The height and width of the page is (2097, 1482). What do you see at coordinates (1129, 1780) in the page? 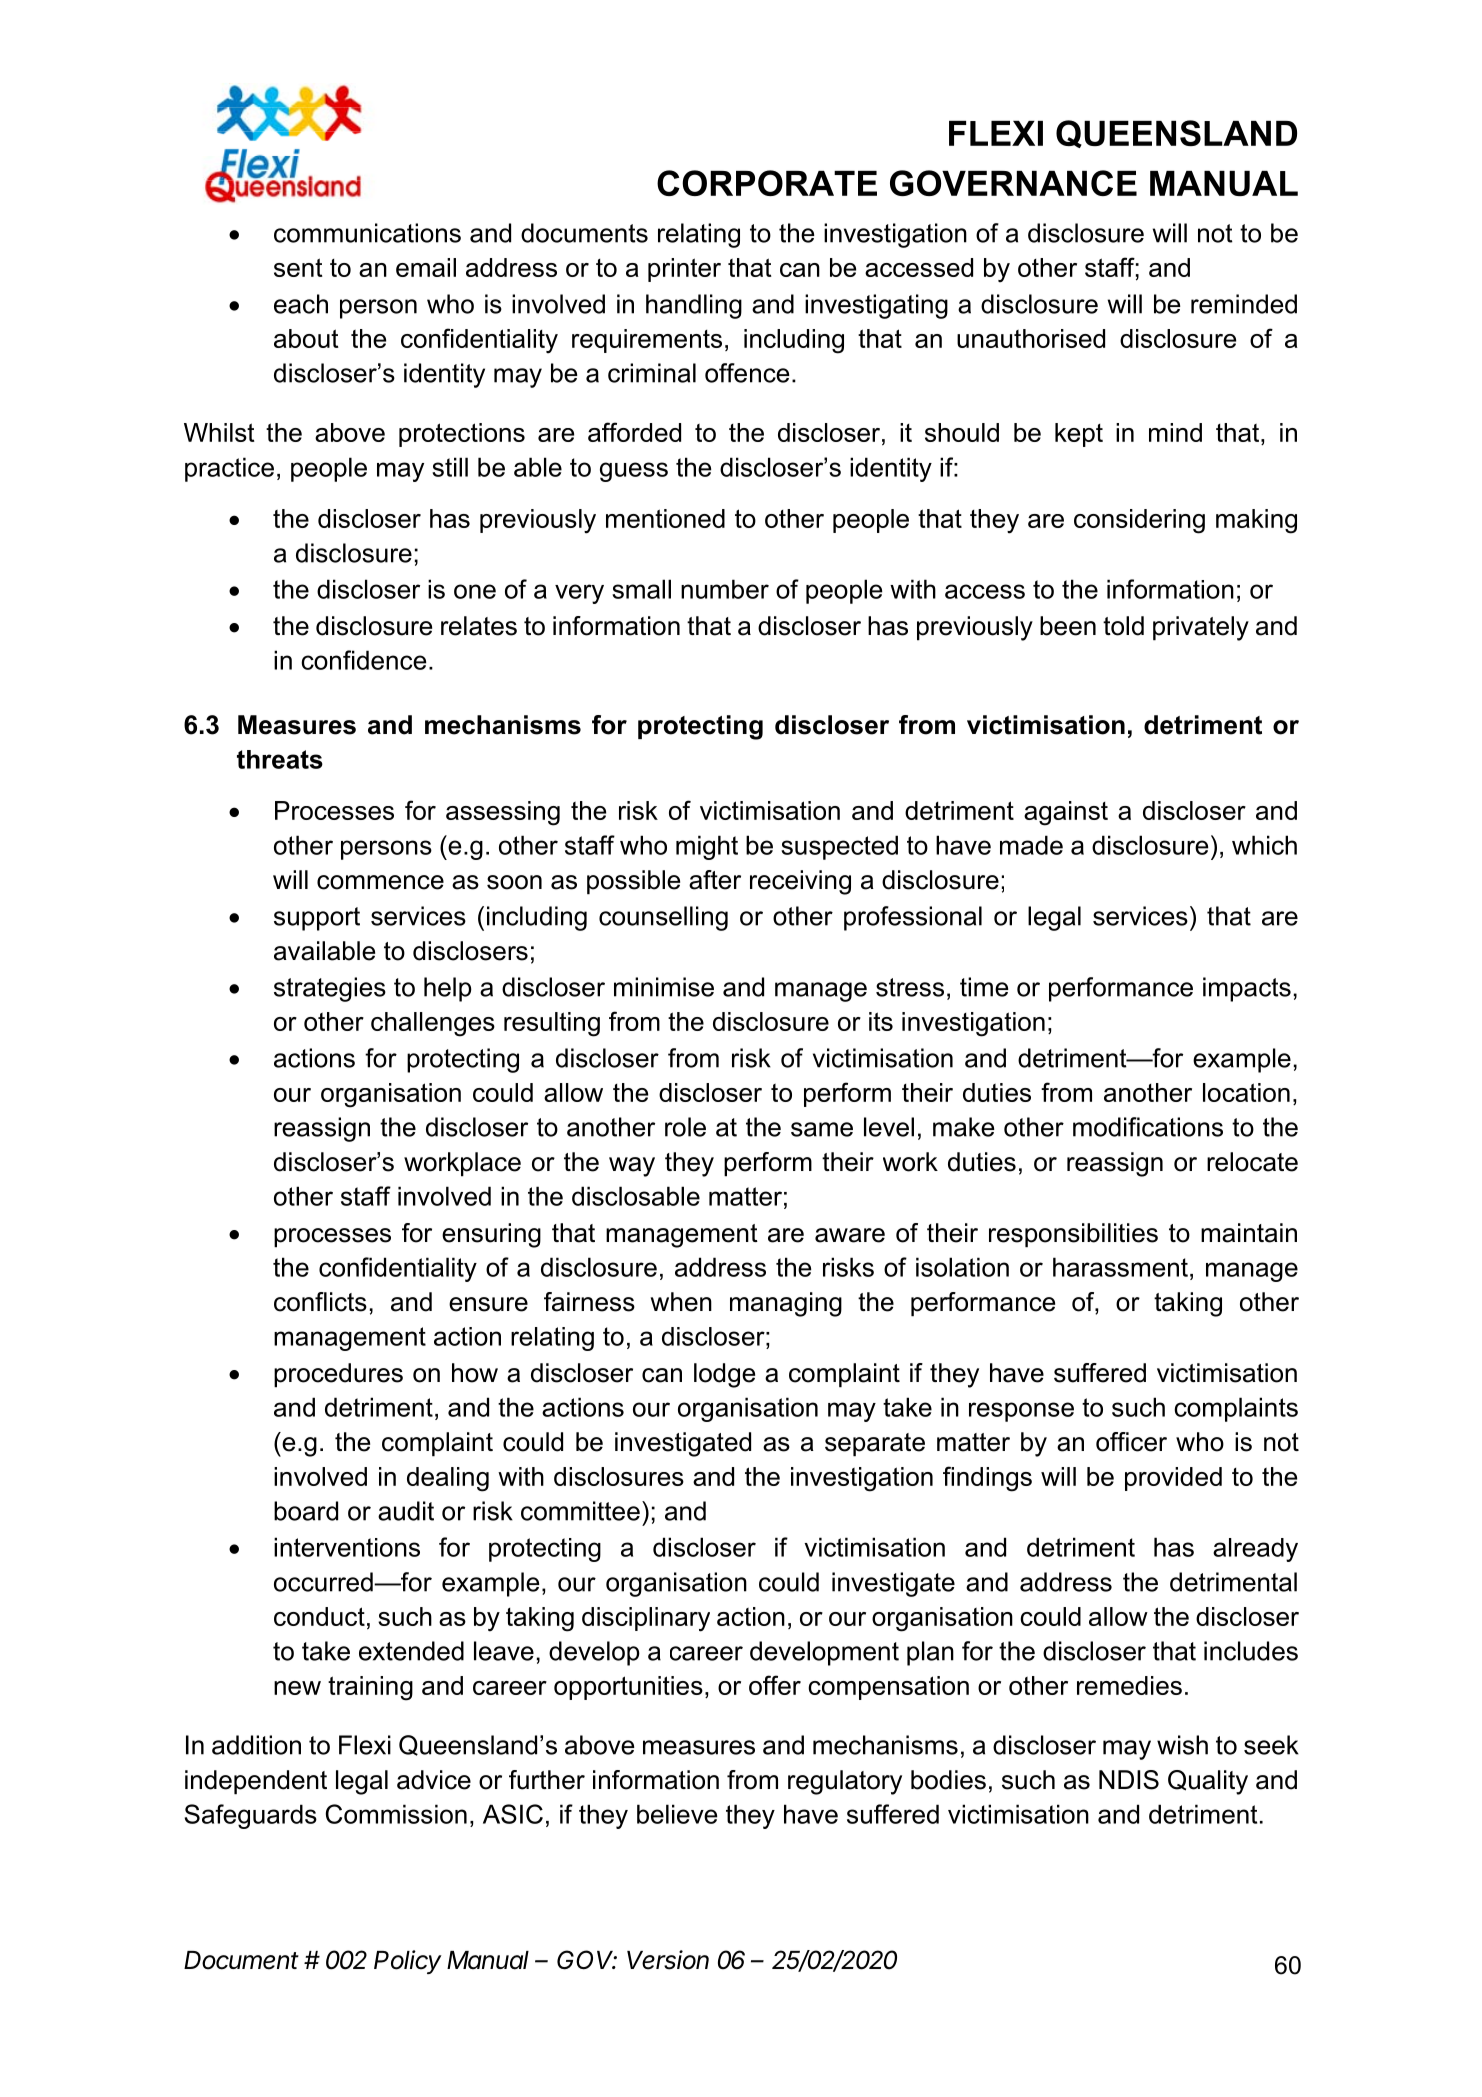
I see `NDIS` at bounding box center [1129, 1780].
